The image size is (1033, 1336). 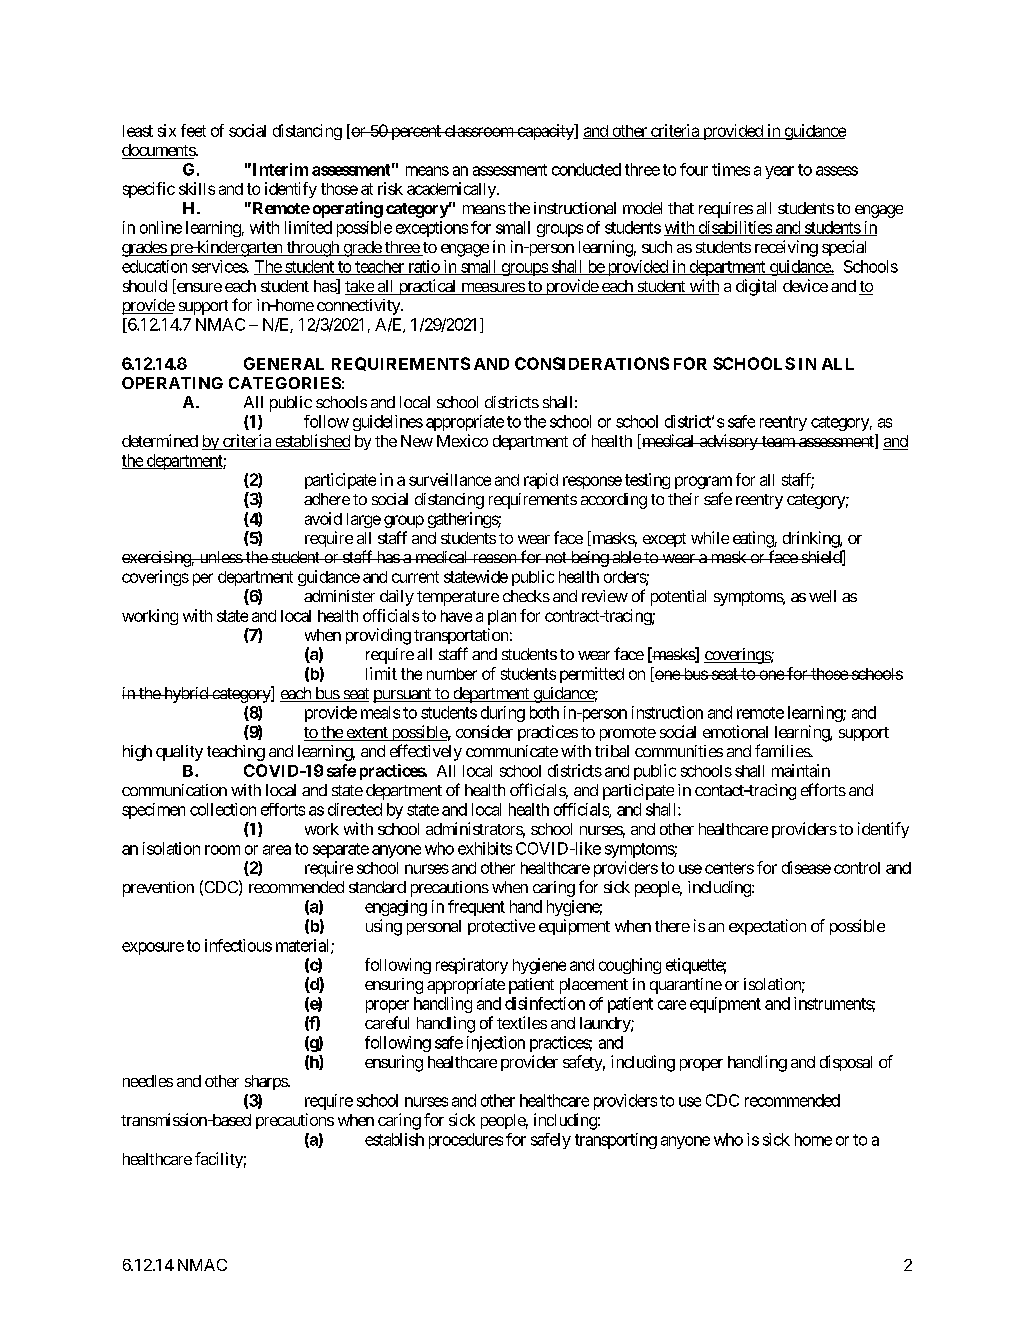 I want to click on procedures, so click(x=466, y=1141).
